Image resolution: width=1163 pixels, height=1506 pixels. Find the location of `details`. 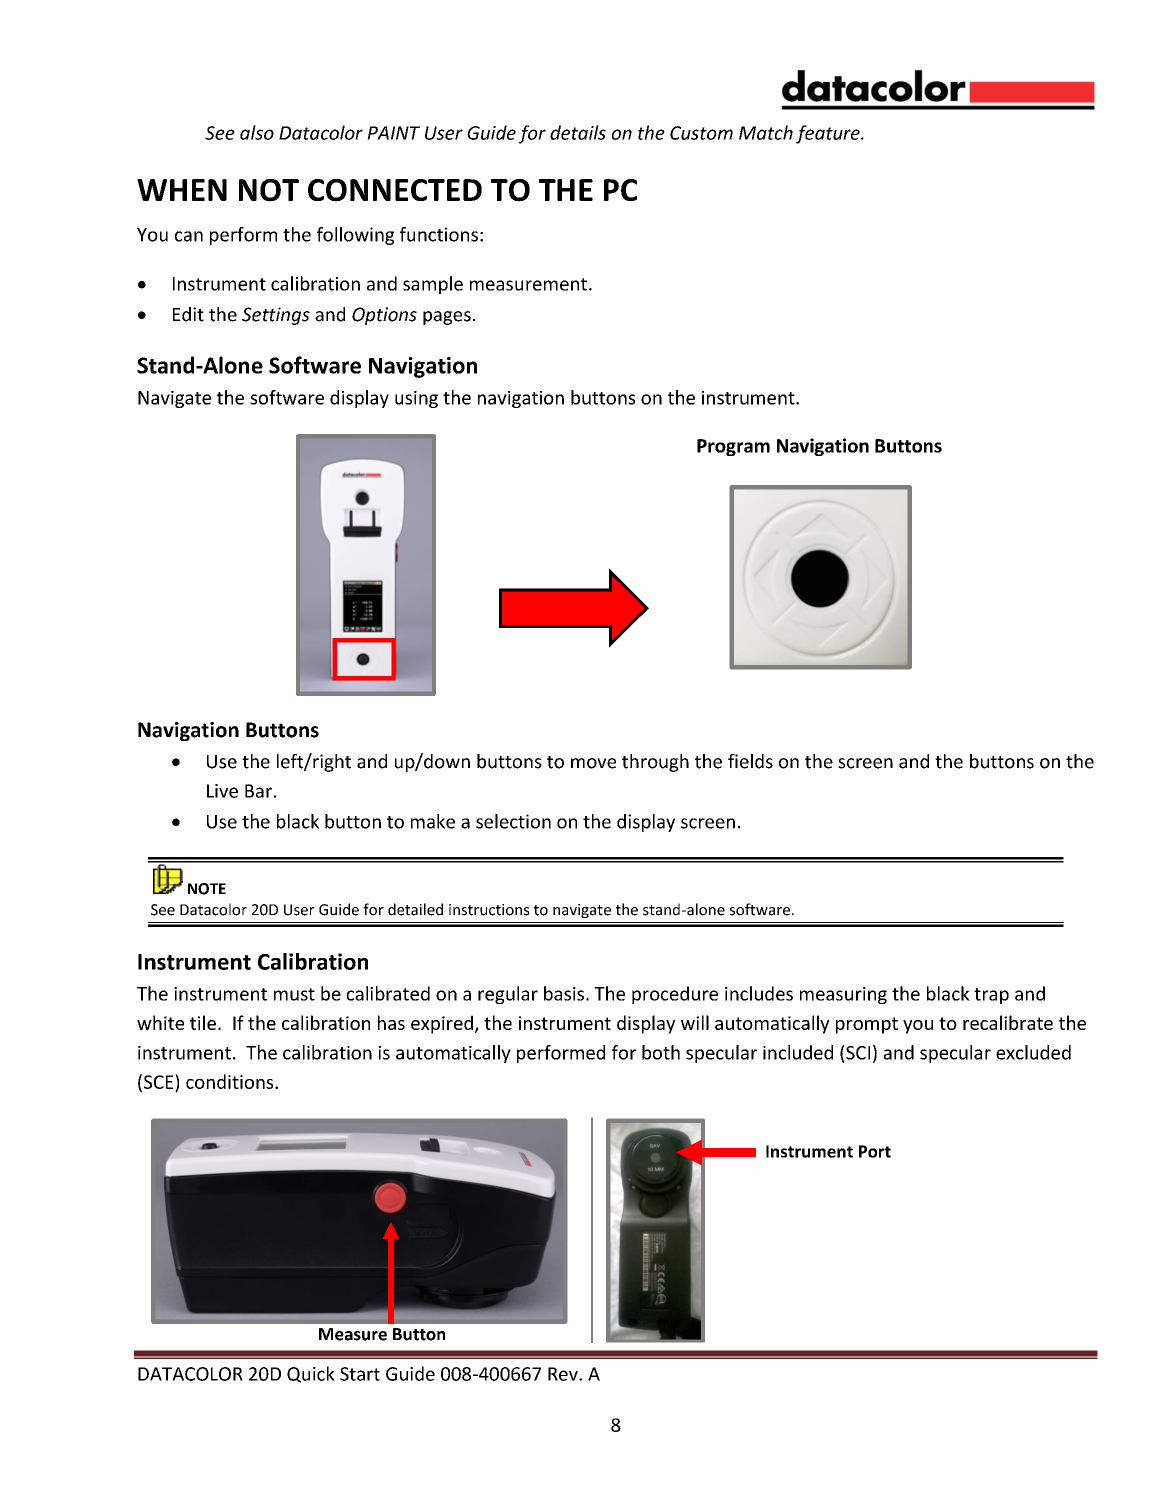

details is located at coordinates (578, 132).
